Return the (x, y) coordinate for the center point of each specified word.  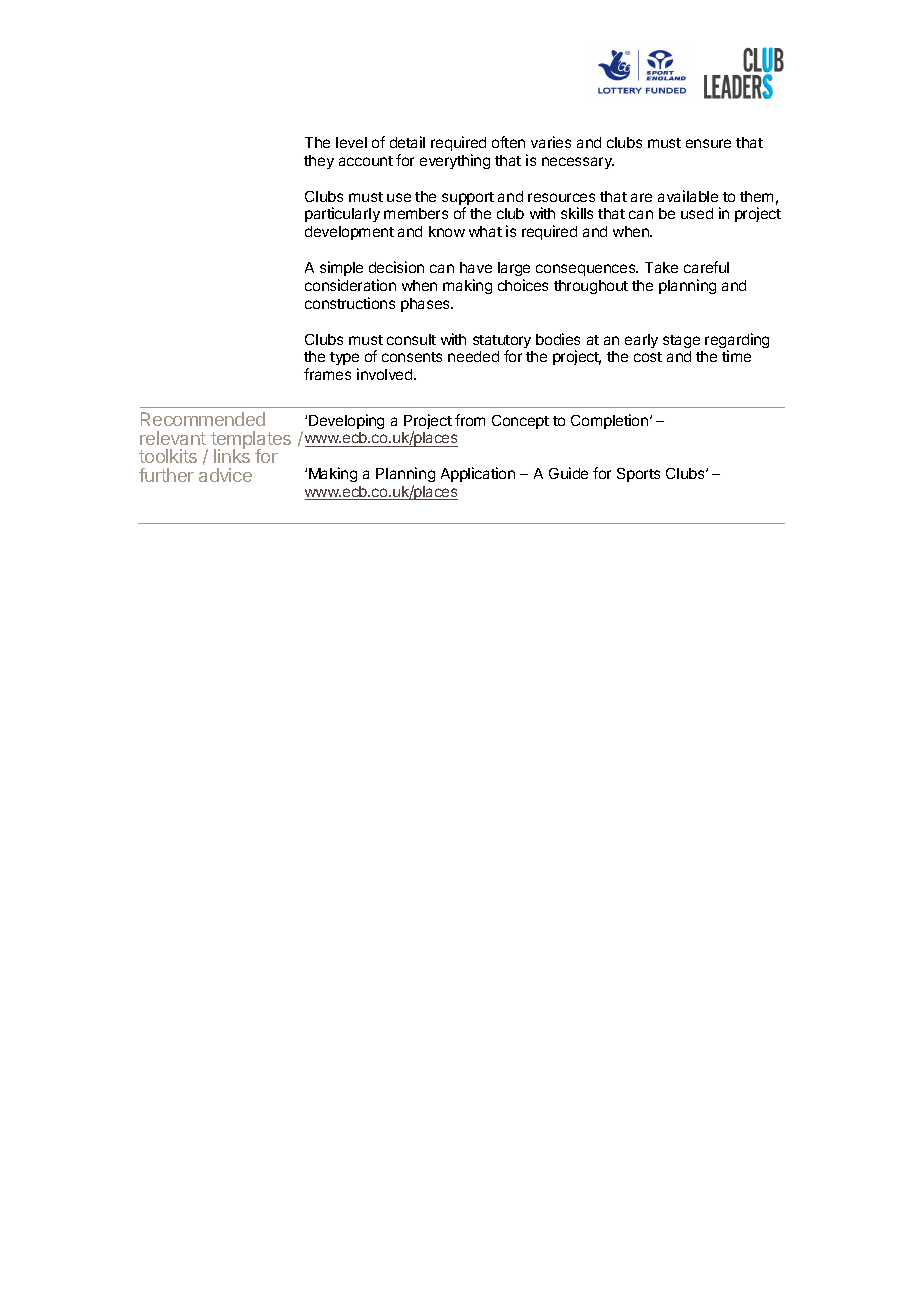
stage (681, 341)
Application (478, 474)
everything (455, 161)
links (232, 455)
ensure (708, 143)
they (319, 162)
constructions (350, 303)
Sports (638, 475)
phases (426, 305)
